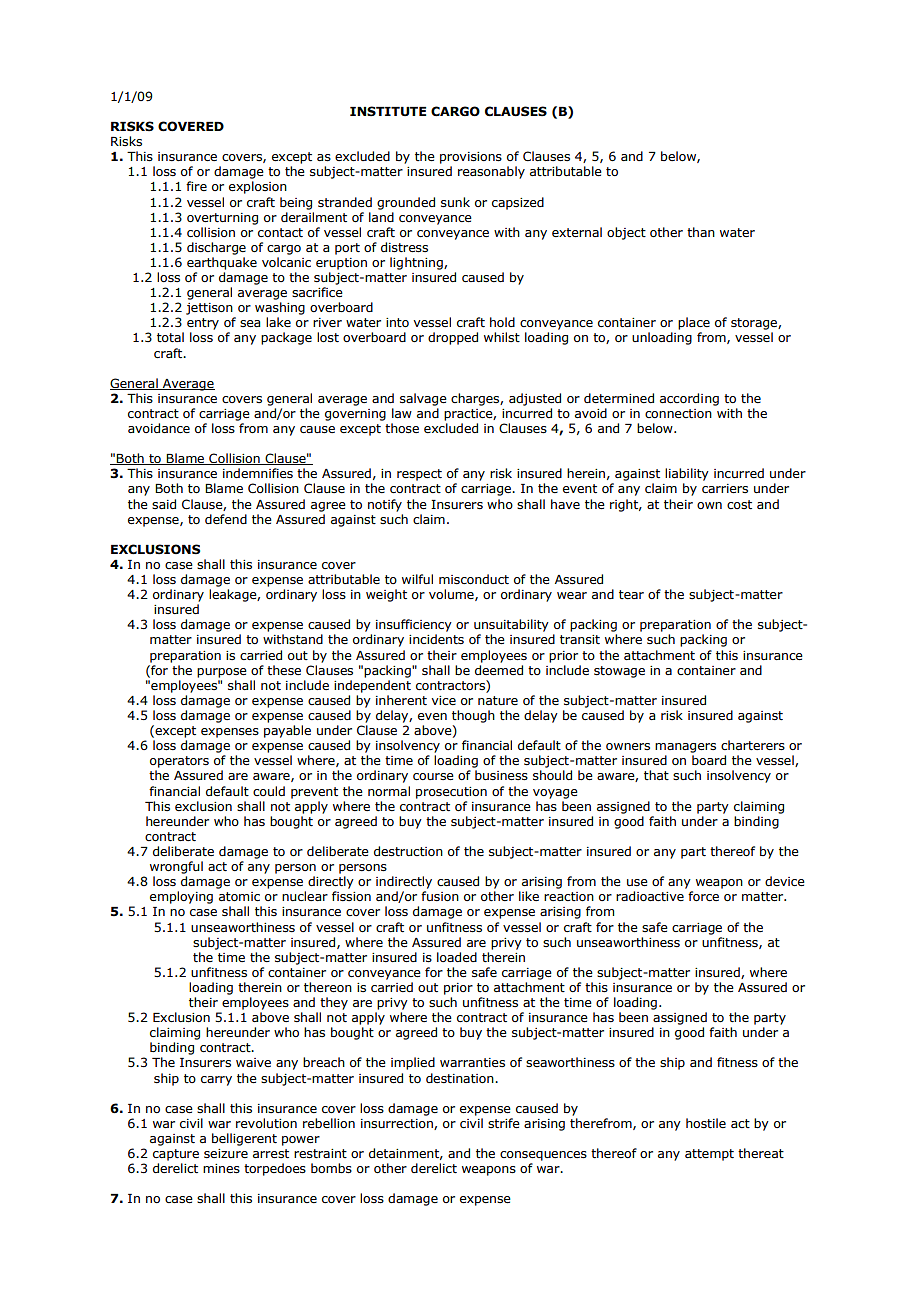 This document has width=924, height=1308. What do you see at coordinates (471, 158) in the document?
I see `provisions` at bounding box center [471, 158].
